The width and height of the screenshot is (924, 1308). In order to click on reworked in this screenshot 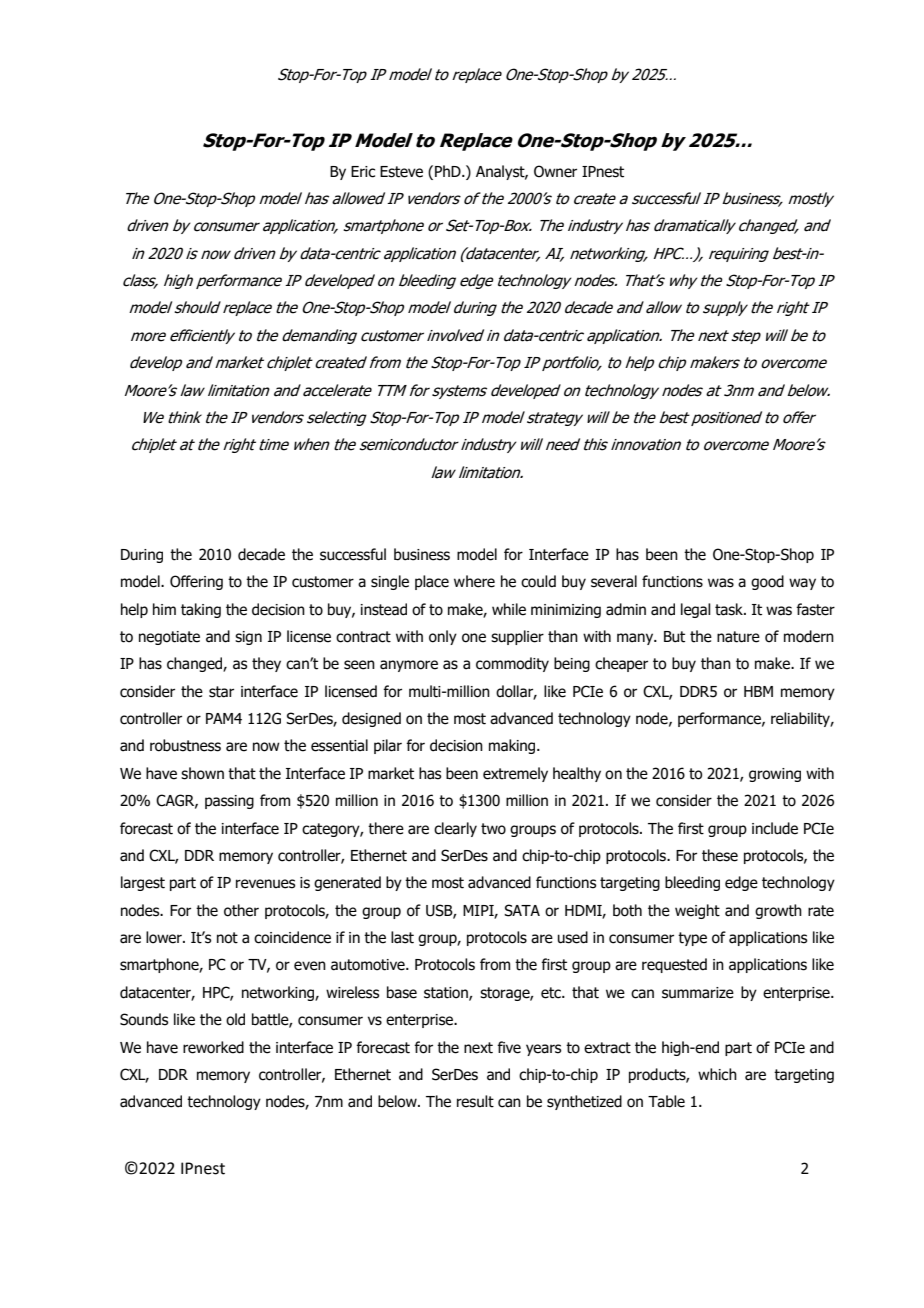, I will do `click(213, 1047)`.
